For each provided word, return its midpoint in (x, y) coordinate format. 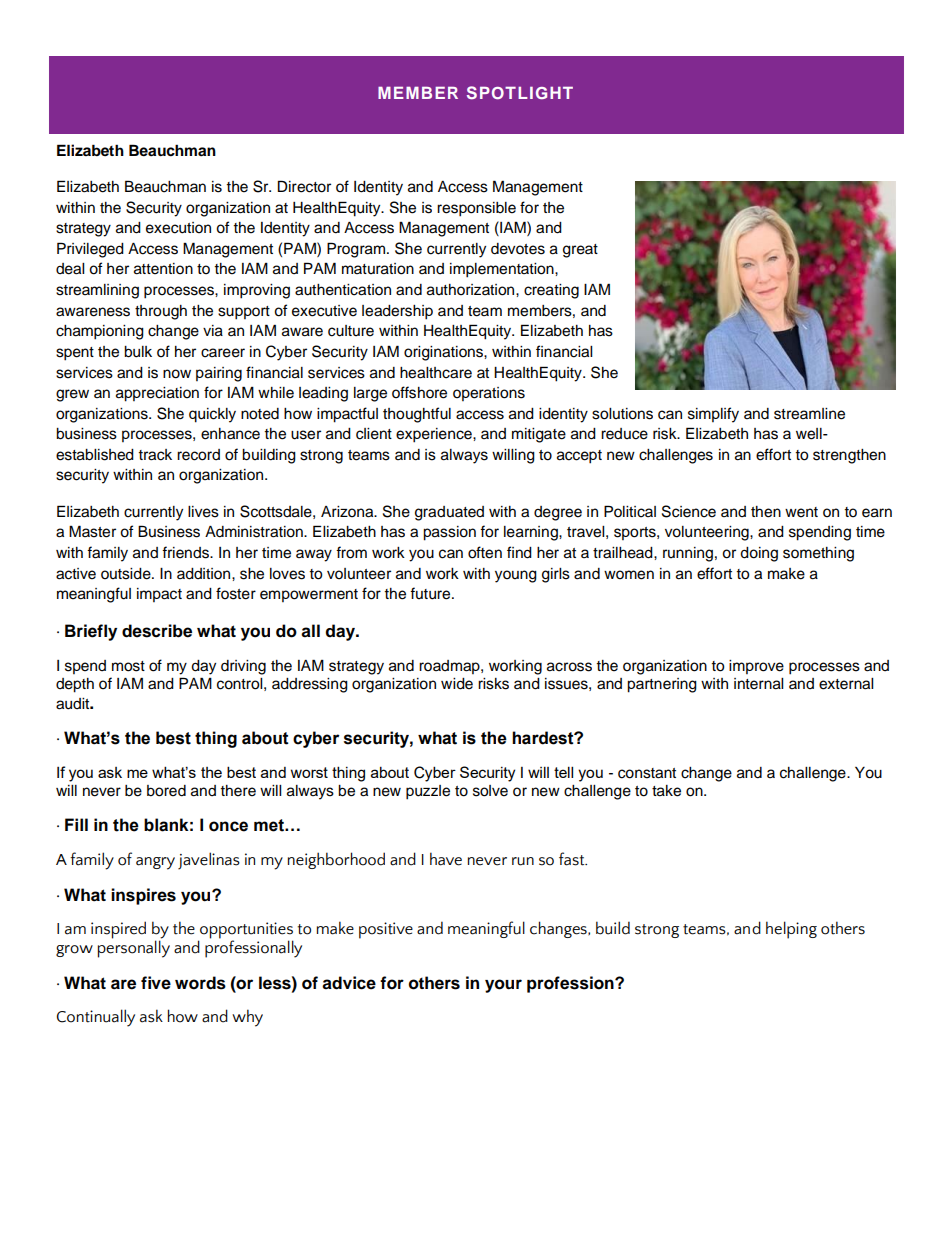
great (580, 251)
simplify (713, 415)
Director (304, 186)
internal (758, 684)
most (128, 666)
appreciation (157, 394)
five (156, 983)
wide (457, 684)
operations (489, 394)
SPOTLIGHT (520, 93)
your (503, 986)
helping (791, 930)
